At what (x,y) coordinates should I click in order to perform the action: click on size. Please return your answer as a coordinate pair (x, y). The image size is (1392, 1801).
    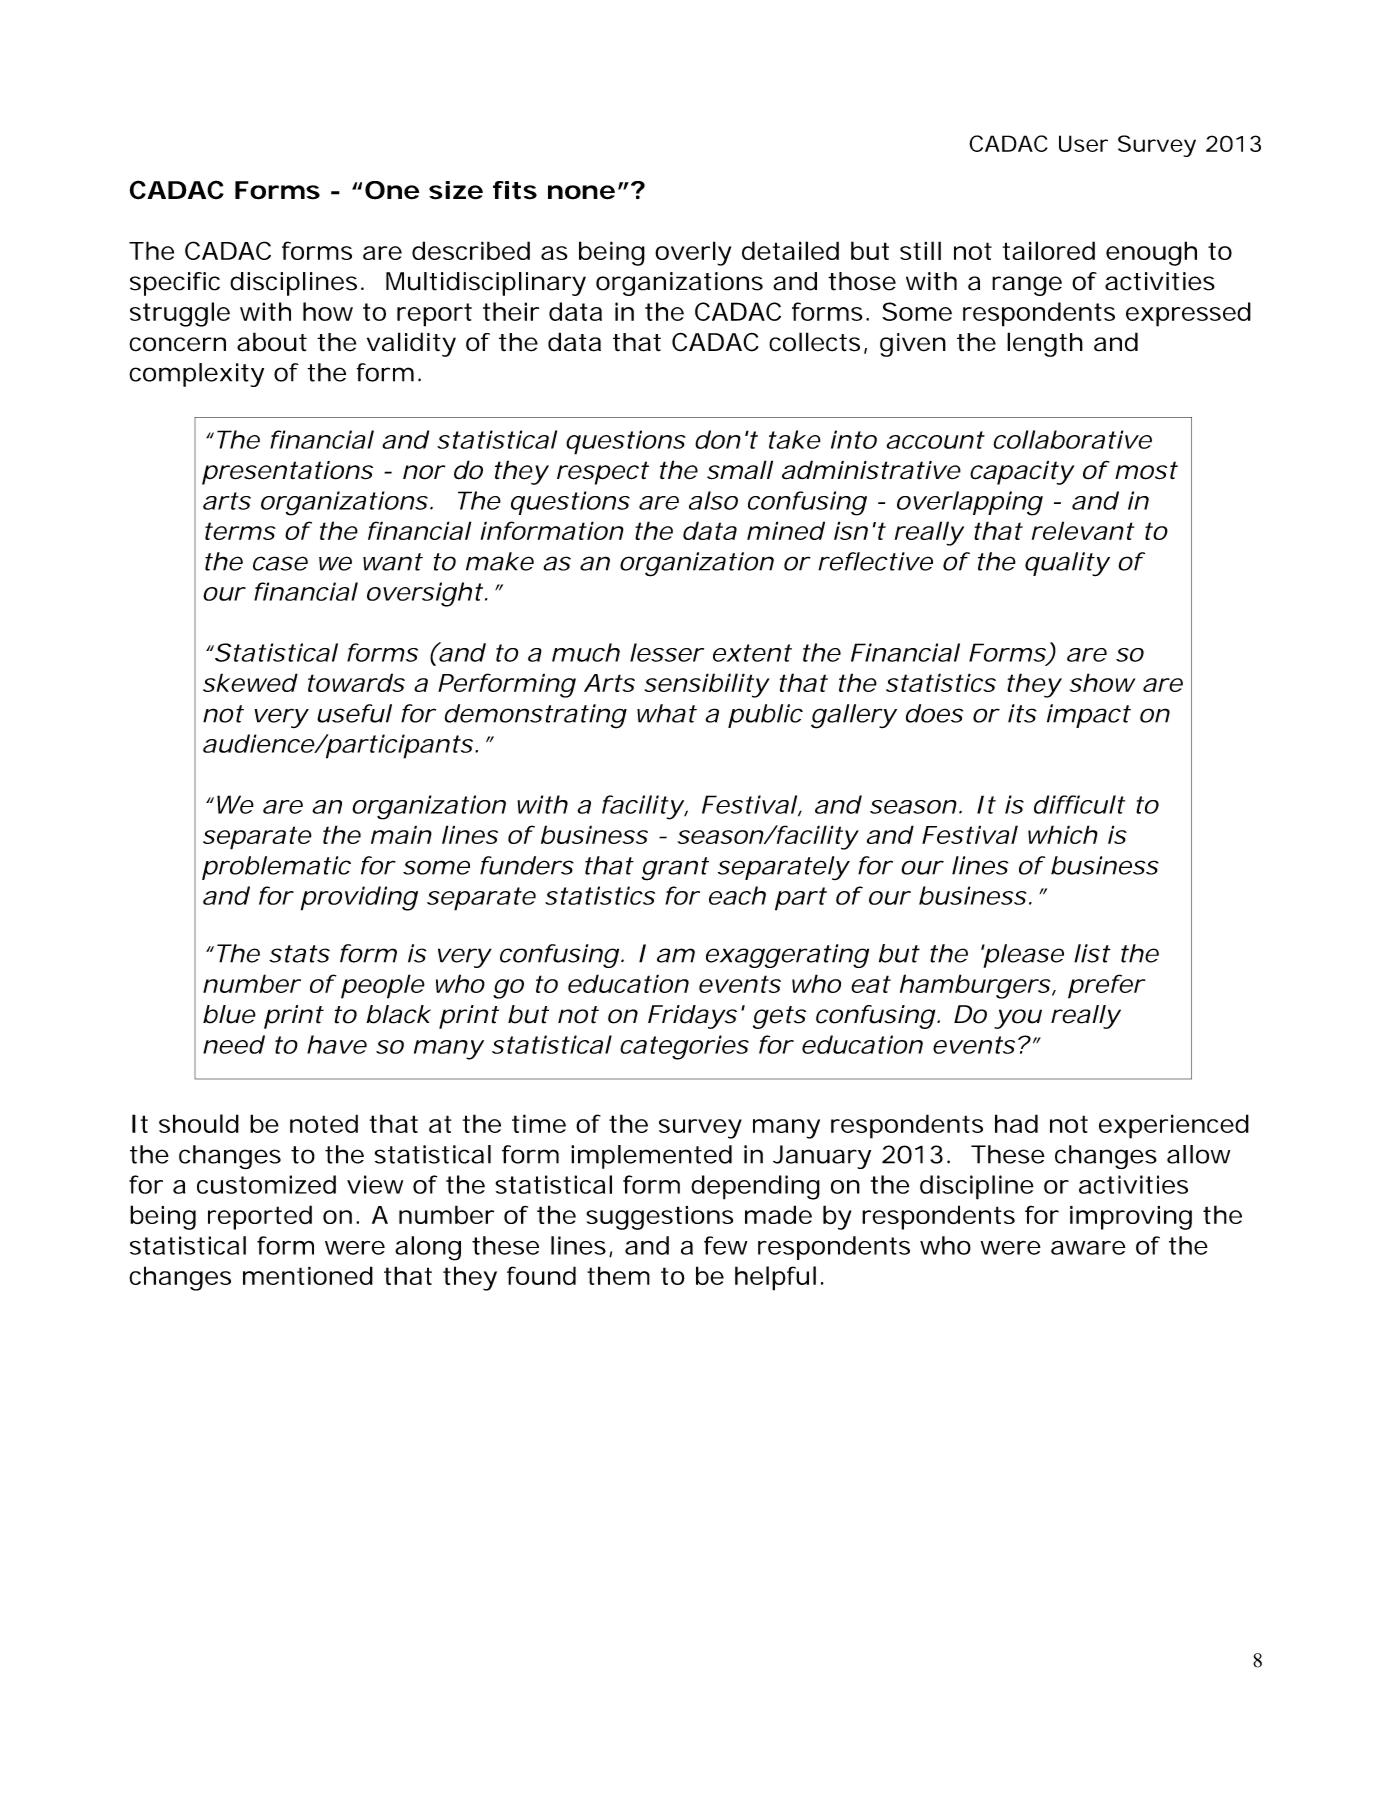
    Looking at the image, I should click on (456, 190).
